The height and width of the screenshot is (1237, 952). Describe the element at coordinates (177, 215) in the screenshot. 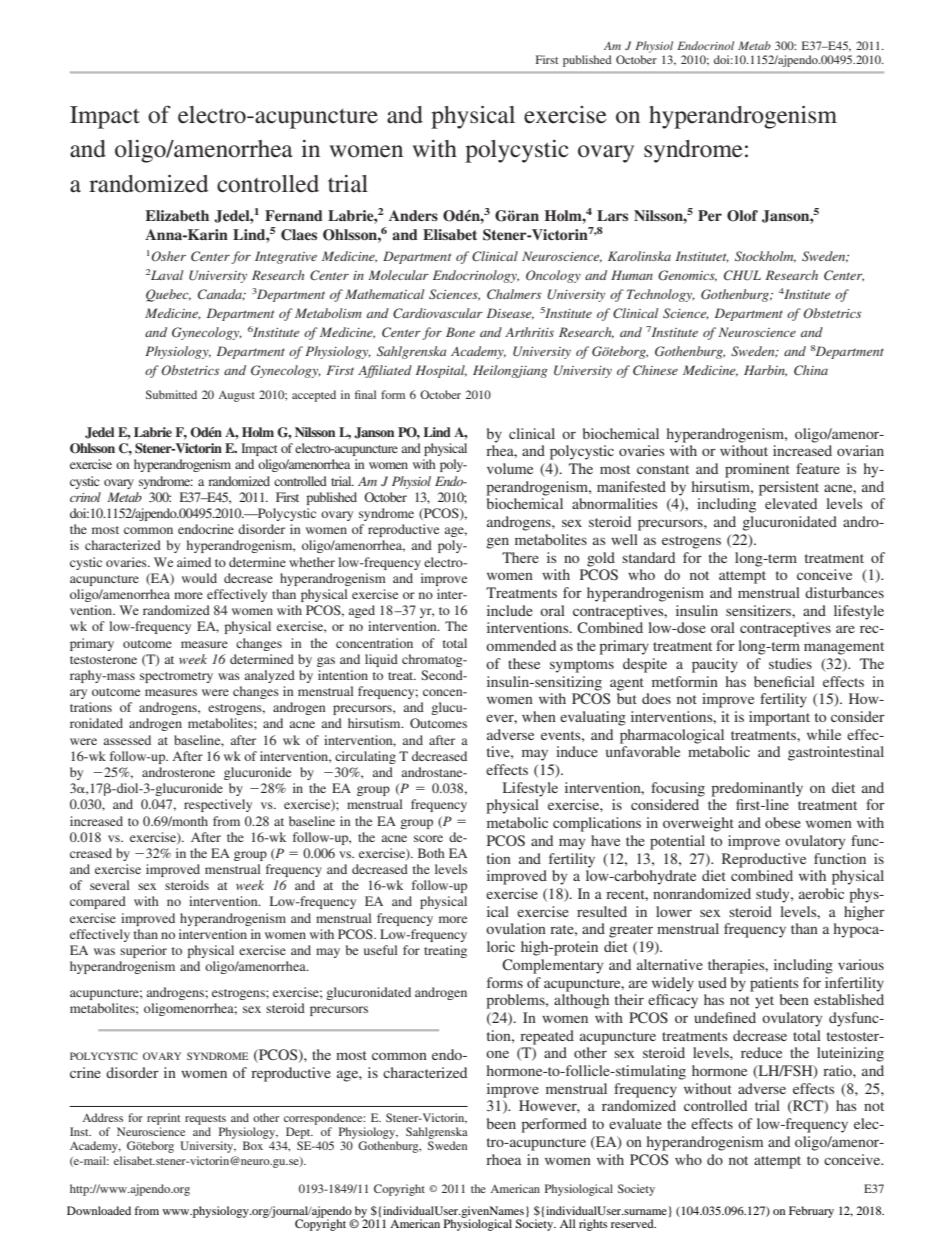

I see `Elizabeth` at that location.
